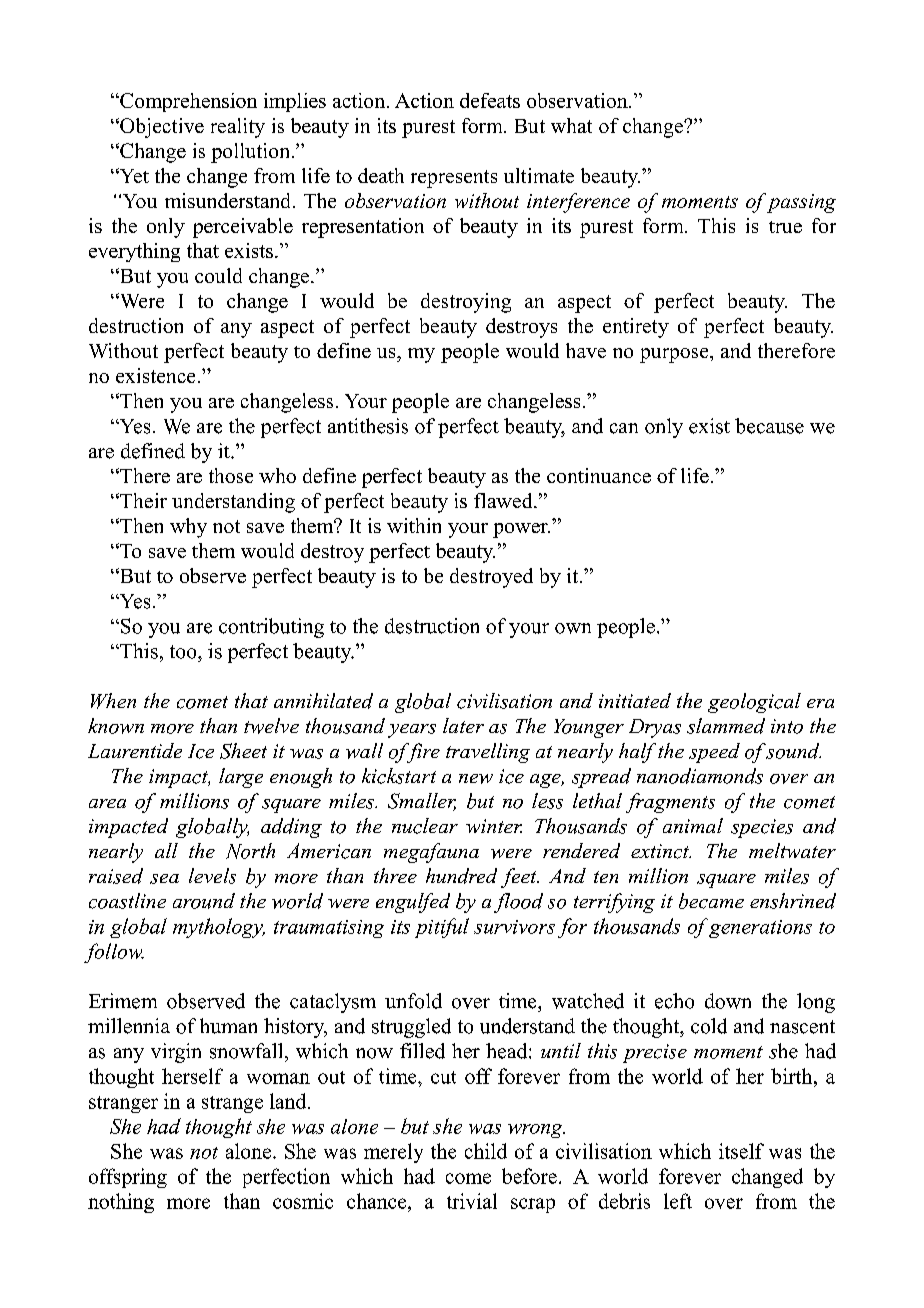  Describe the element at coordinates (184, 652) in the screenshot. I see `too` at that location.
